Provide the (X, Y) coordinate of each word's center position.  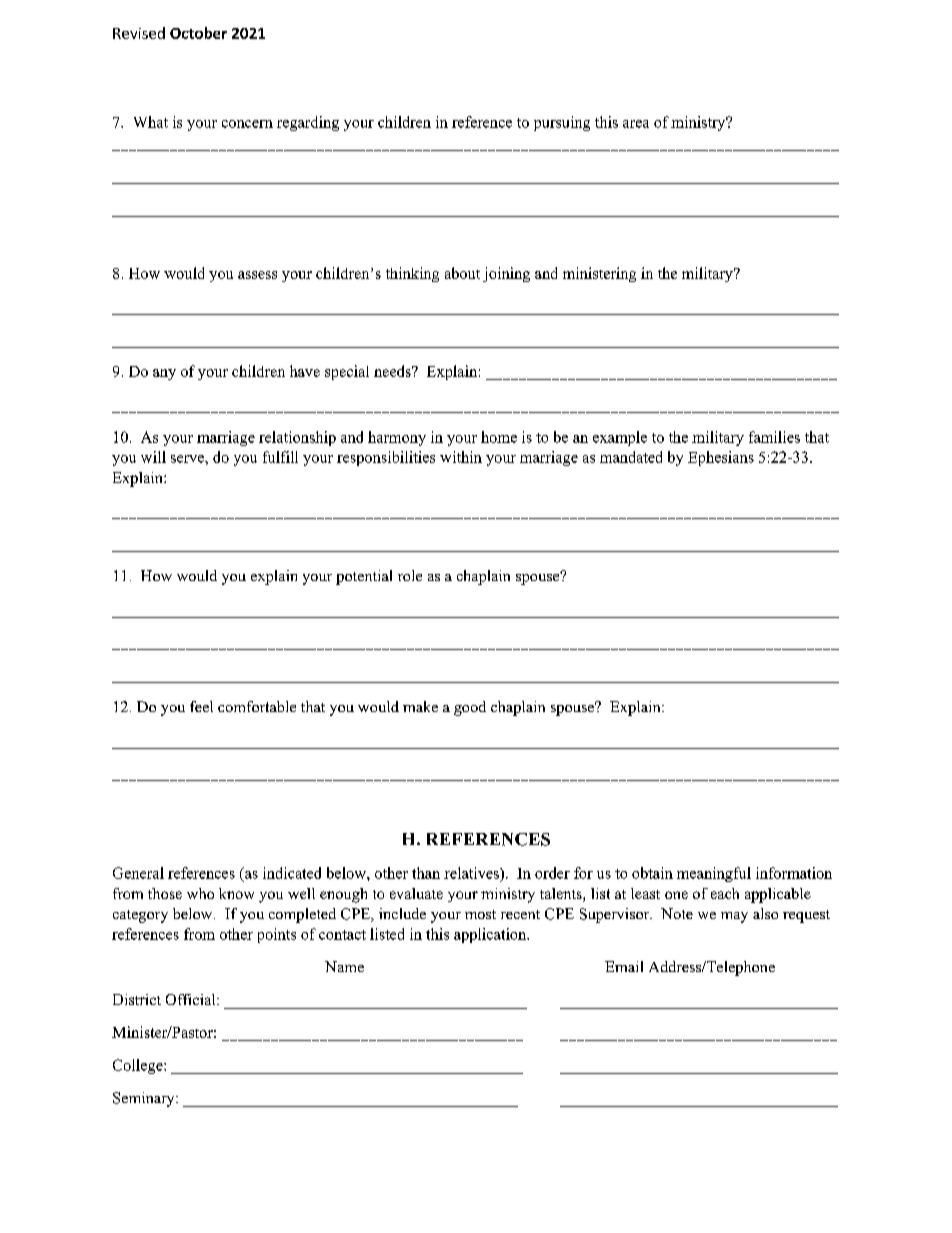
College (139, 1066)
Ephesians (721, 458)
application (491, 935)
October (198, 33)
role (410, 575)
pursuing (562, 123)
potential (364, 577)
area (636, 124)
